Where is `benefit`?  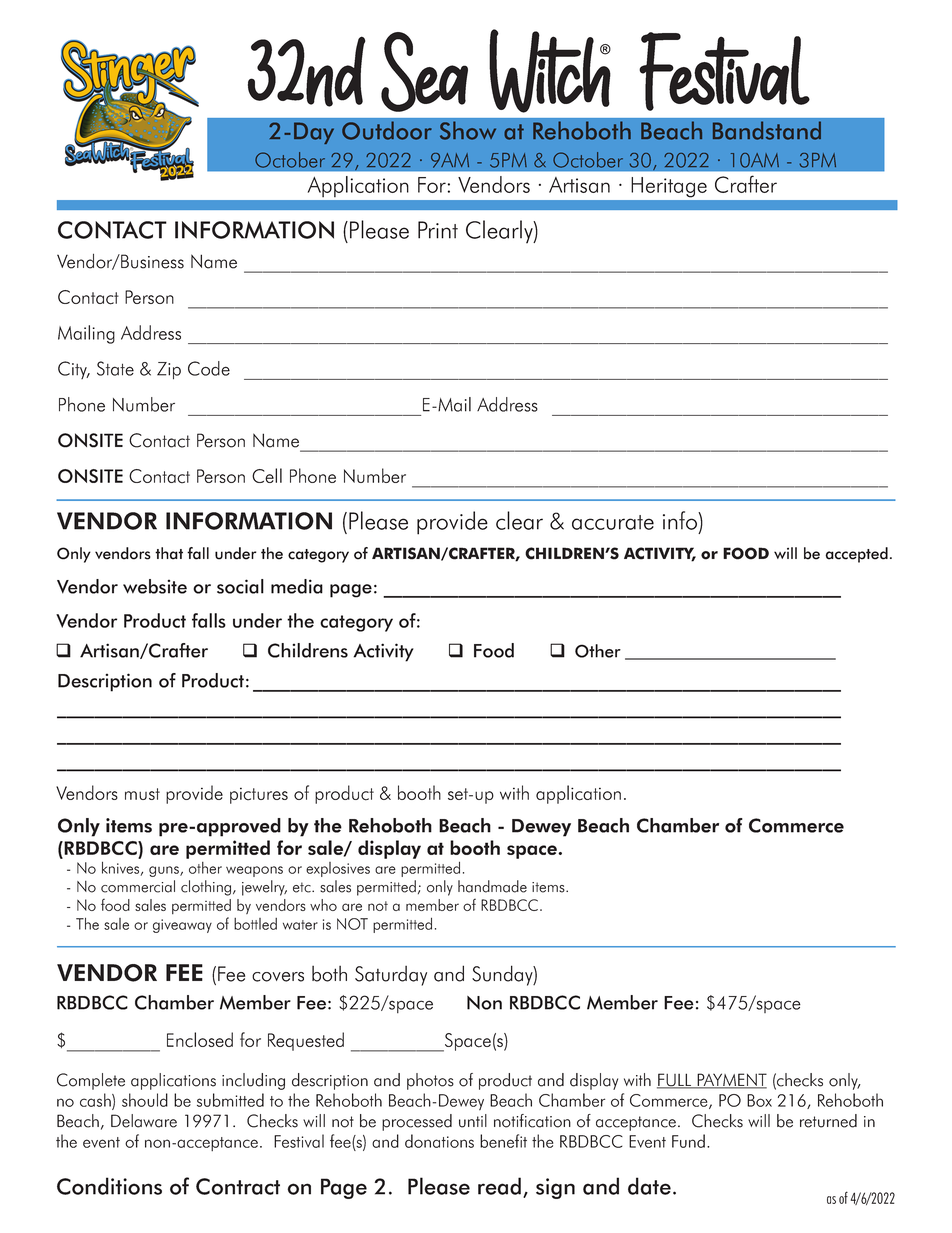
benefit is located at coordinates (503, 1141).
